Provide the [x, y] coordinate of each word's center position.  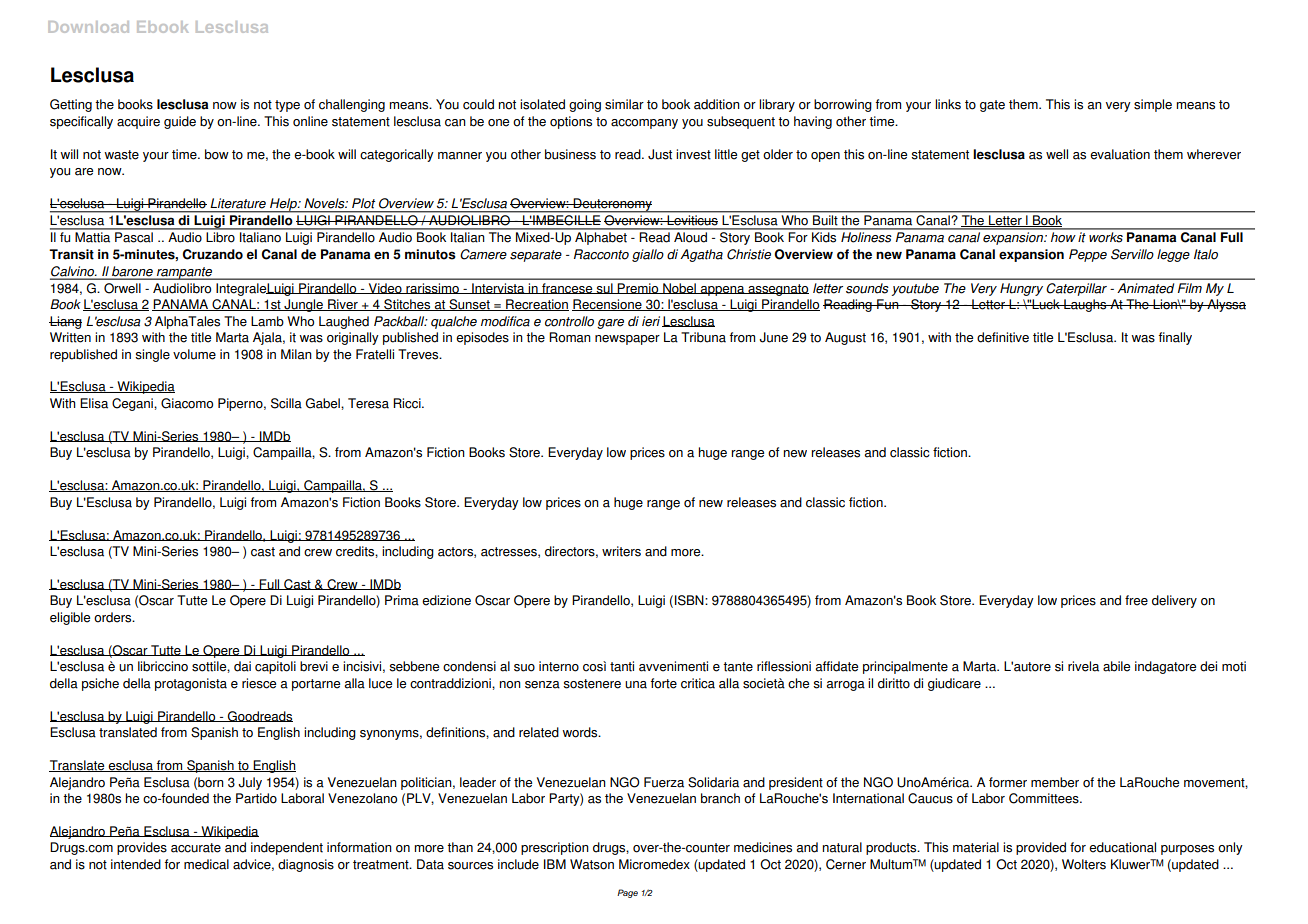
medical [206, 864]
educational [1122, 847]
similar [624, 104]
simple [1153, 105]
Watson [592, 864]
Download [88, 27]
